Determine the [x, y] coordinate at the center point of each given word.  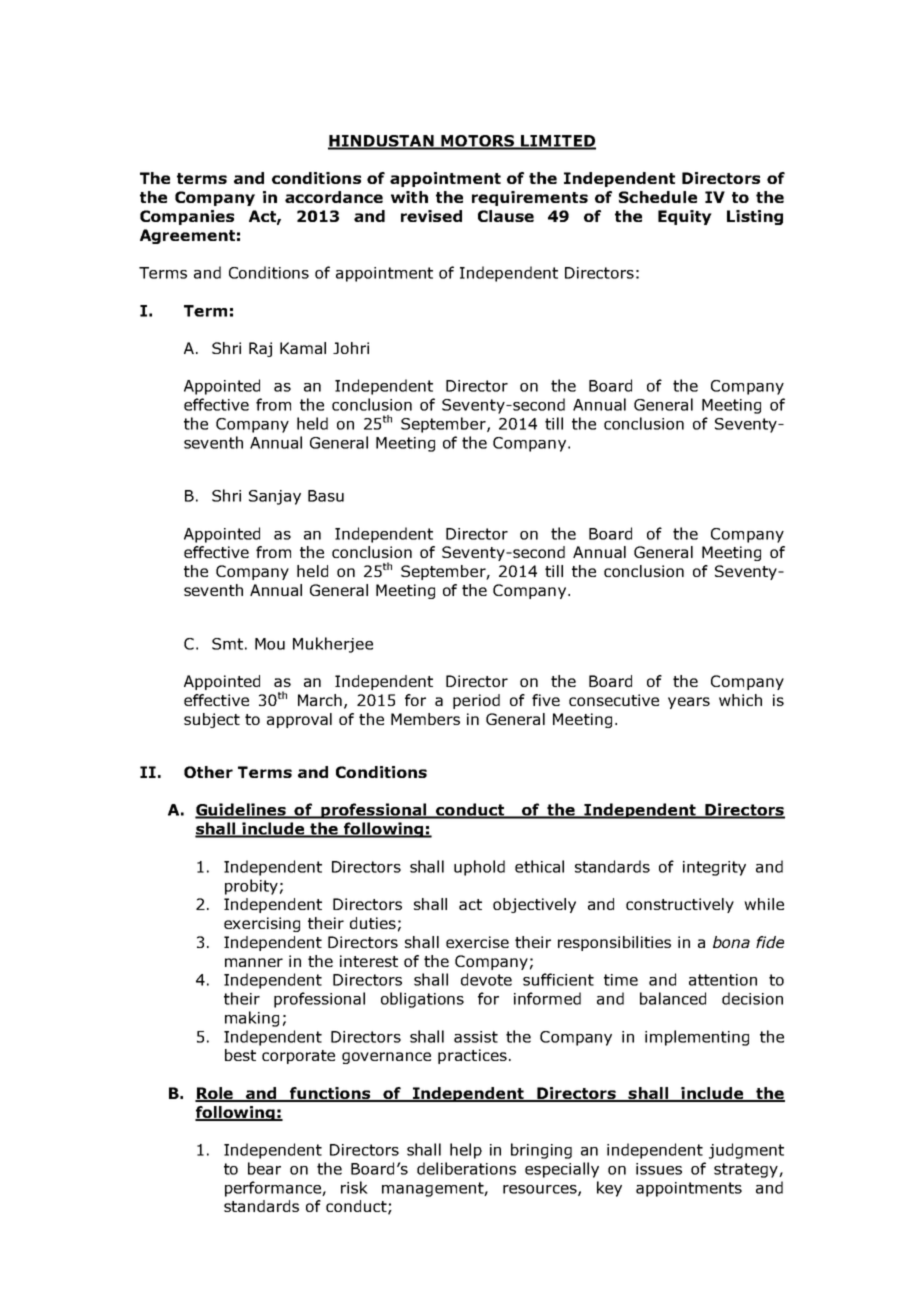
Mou [270, 644]
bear [264, 1168]
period [476, 701]
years [689, 703]
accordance [334, 197]
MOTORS [478, 142]
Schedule [658, 197]
